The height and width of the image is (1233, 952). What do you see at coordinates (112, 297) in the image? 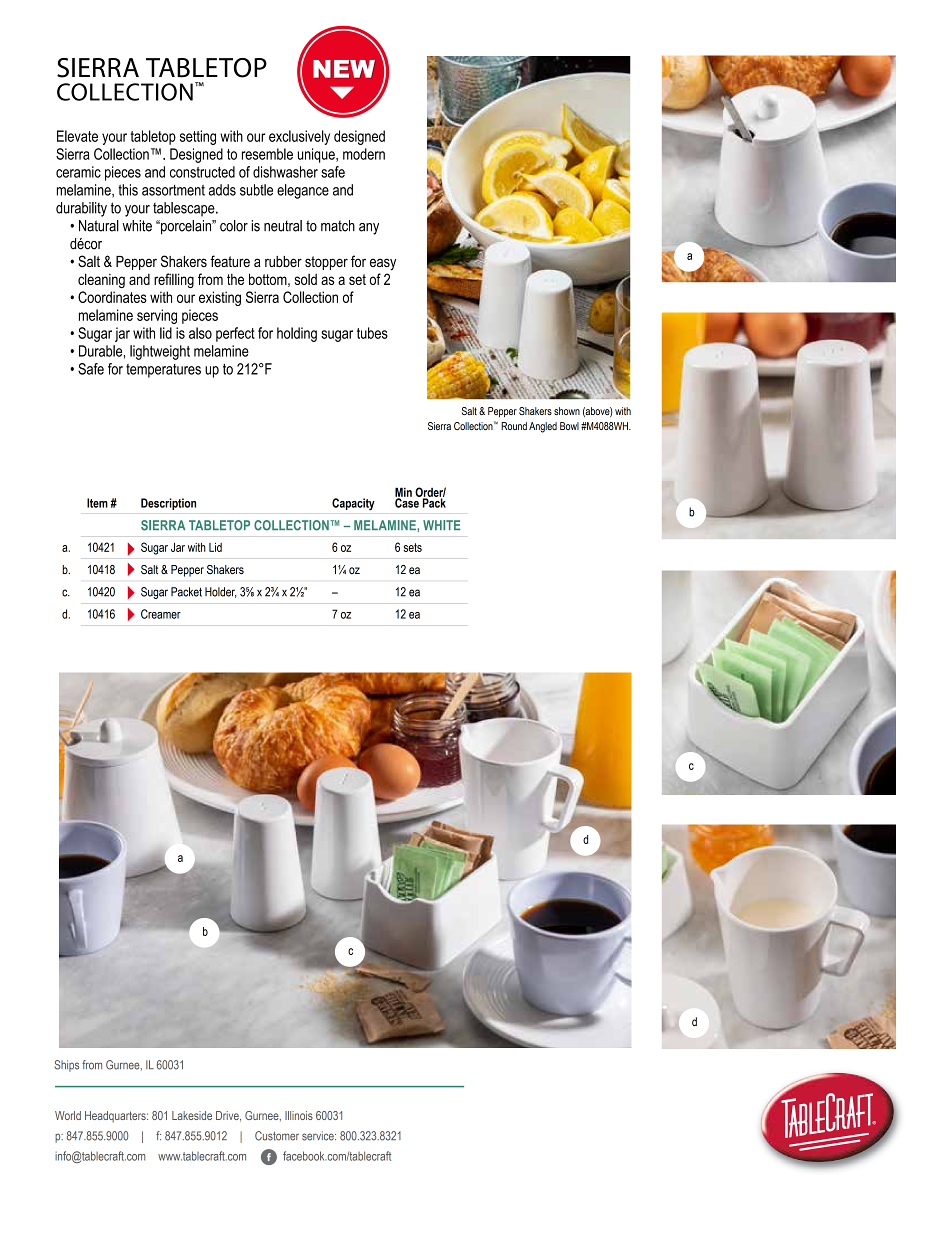
I see `Coordinates` at bounding box center [112, 297].
